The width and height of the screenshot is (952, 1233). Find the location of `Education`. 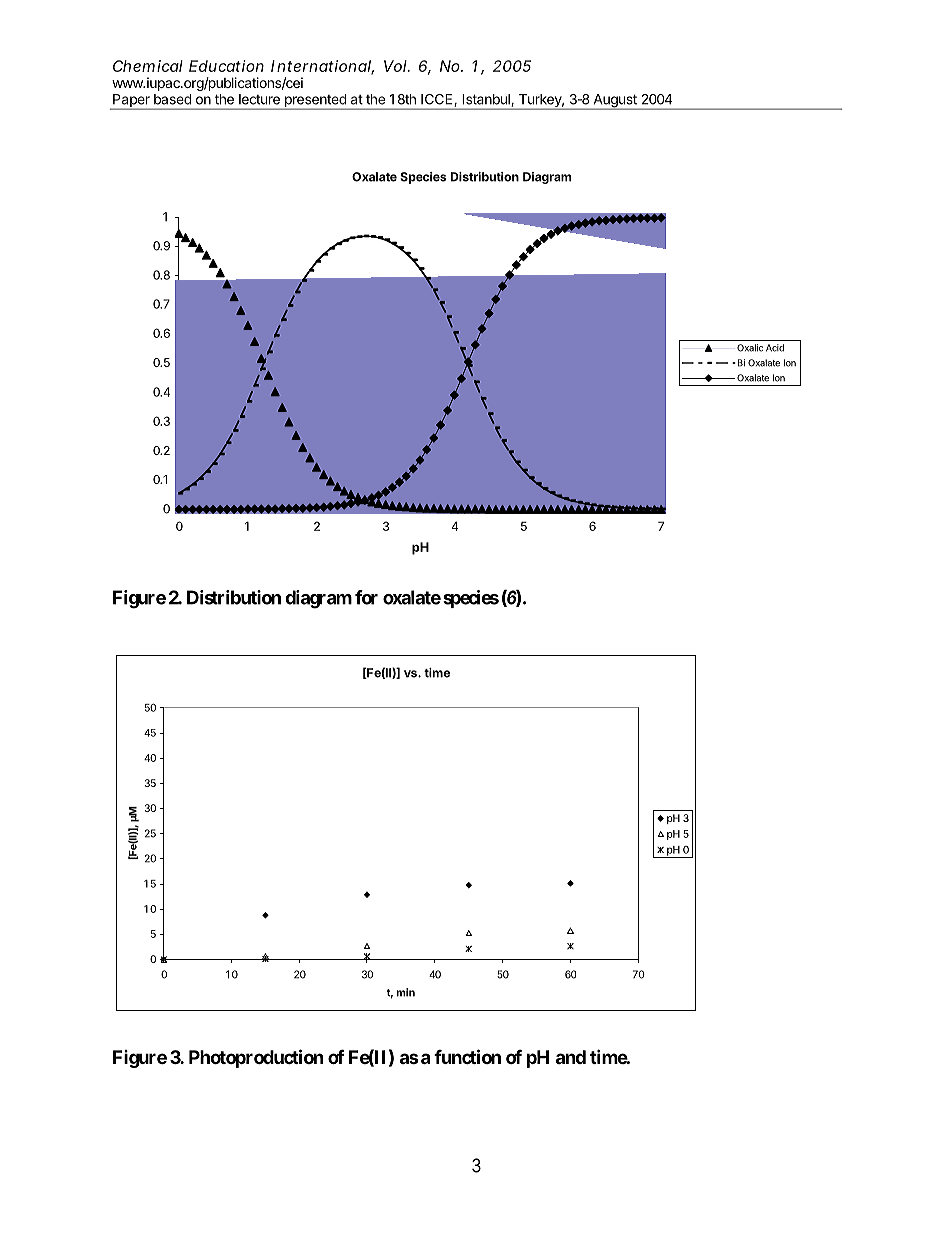

Education is located at coordinates (226, 66).
